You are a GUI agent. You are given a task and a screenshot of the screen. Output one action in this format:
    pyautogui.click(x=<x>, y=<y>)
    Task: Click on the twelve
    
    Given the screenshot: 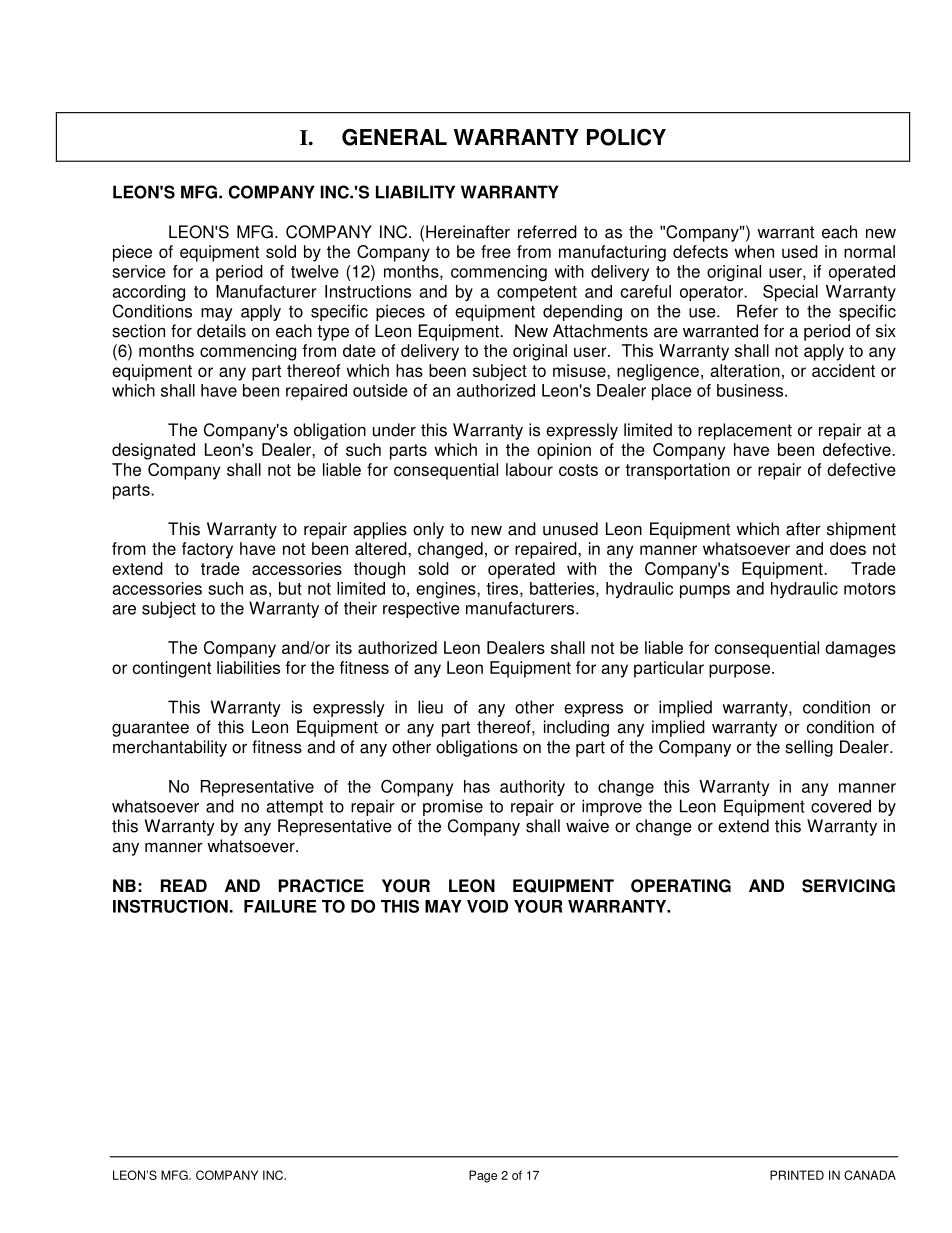 What is the action you would take?
    pyautogui.click(x=315, y=271)
